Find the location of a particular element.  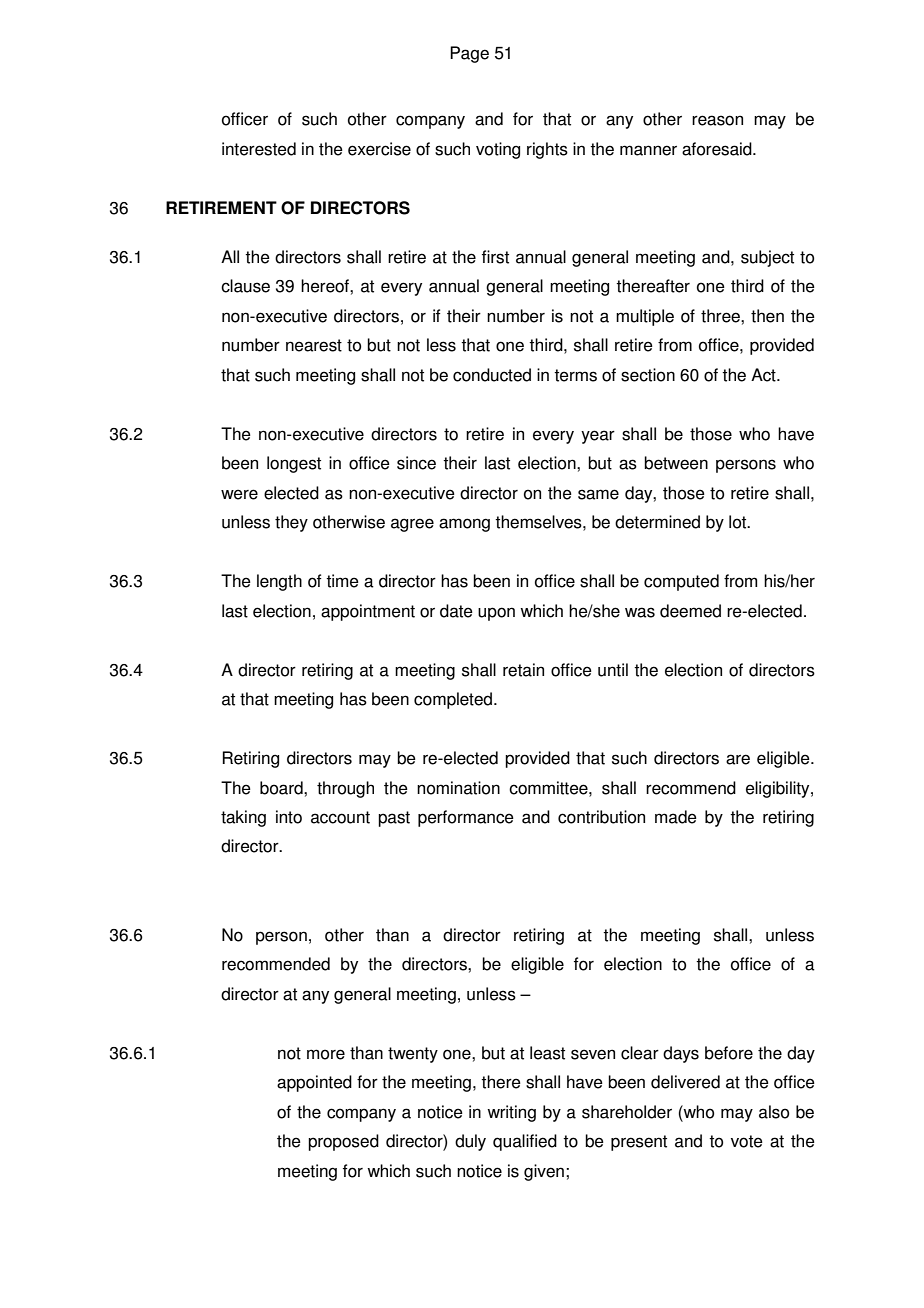

interested is located at coordinates (259, 149).
